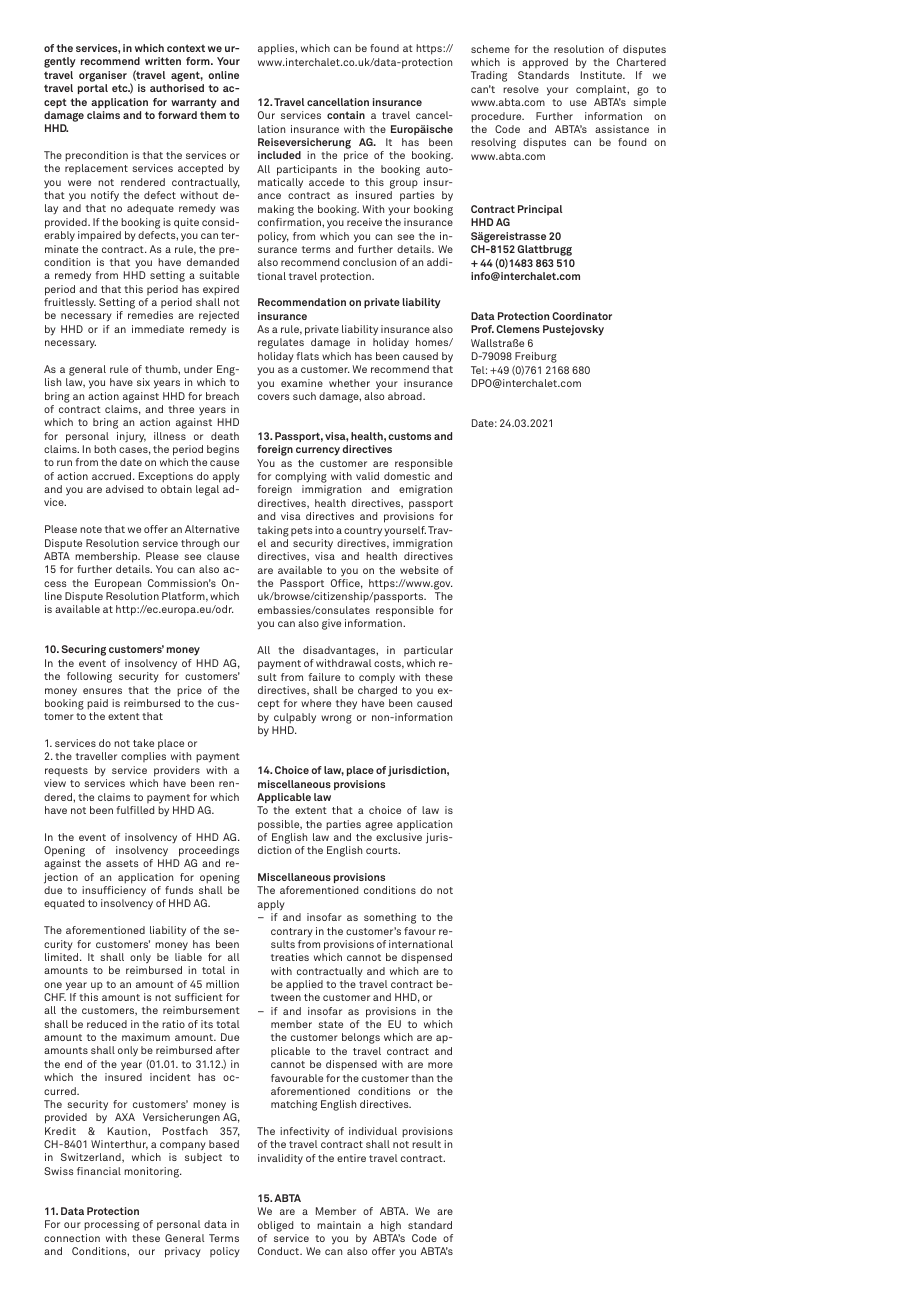 This page has width=924, height=1308. What do you see at coordinates (318, 451) in the page?
I see `currency` at bounding box center [318, 451].
